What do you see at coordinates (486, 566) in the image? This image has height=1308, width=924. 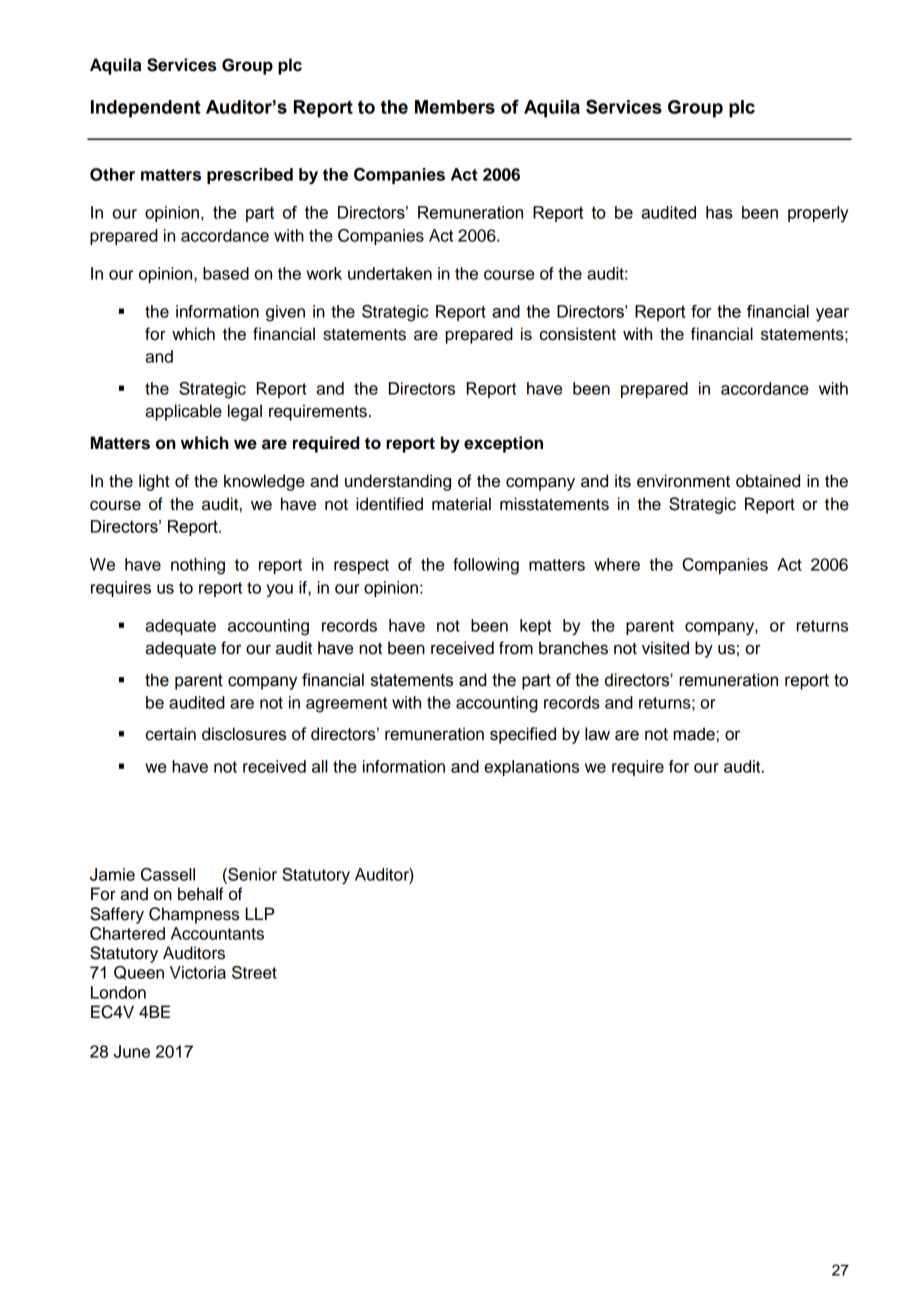 I see `following` at bounding box center [486, 566].
